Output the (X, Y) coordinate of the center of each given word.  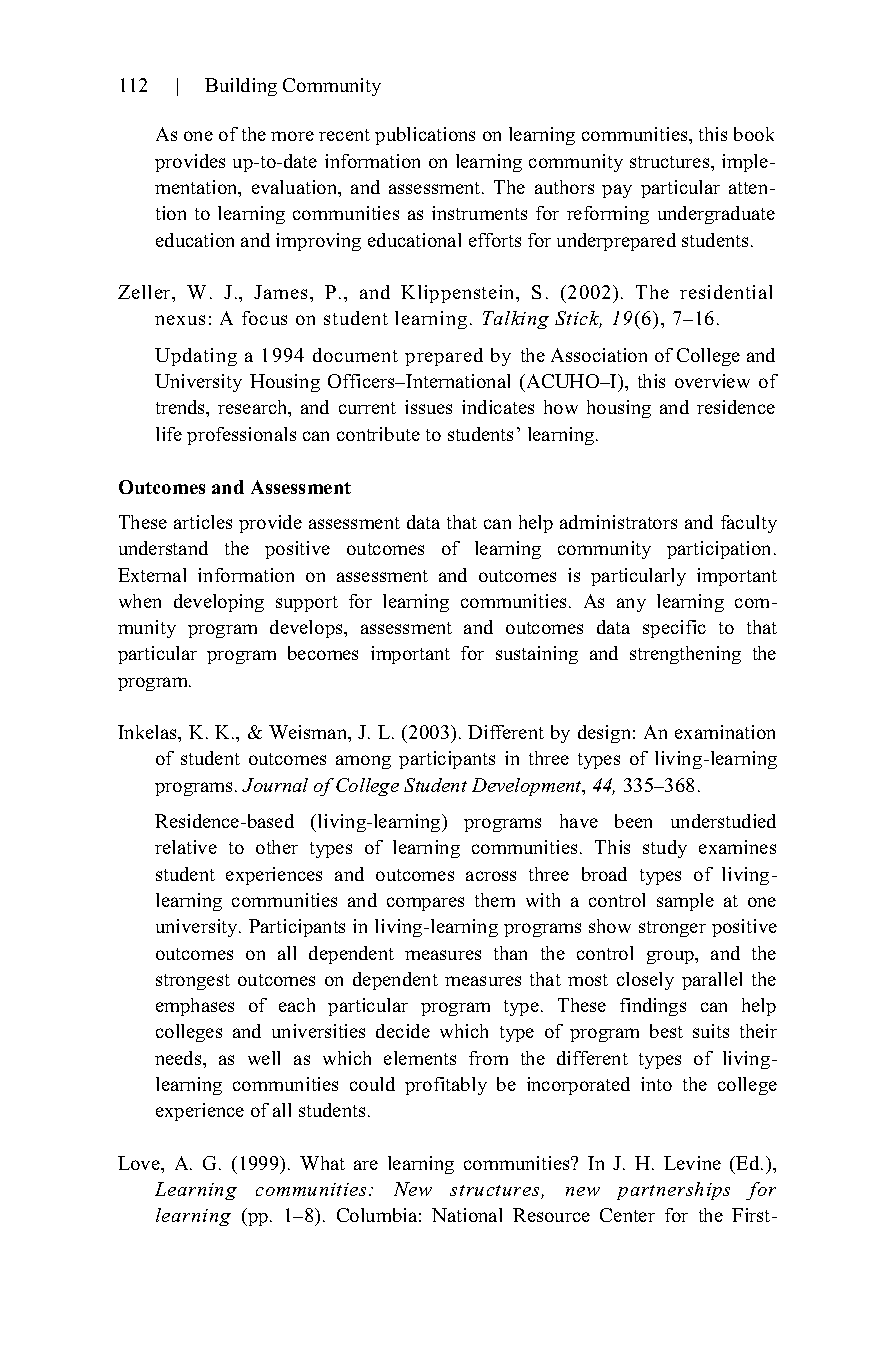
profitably (446, 1086)
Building (241, 87)
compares (425, 904)
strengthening (685, 655)
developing (219, 603)
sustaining (537, 655)
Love (140, 1163)
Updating (196, 357)
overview (712, 381)
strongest (193, 982)
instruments (479, 213)
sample (685, 902)
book (754, 134)
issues (428, 407)
